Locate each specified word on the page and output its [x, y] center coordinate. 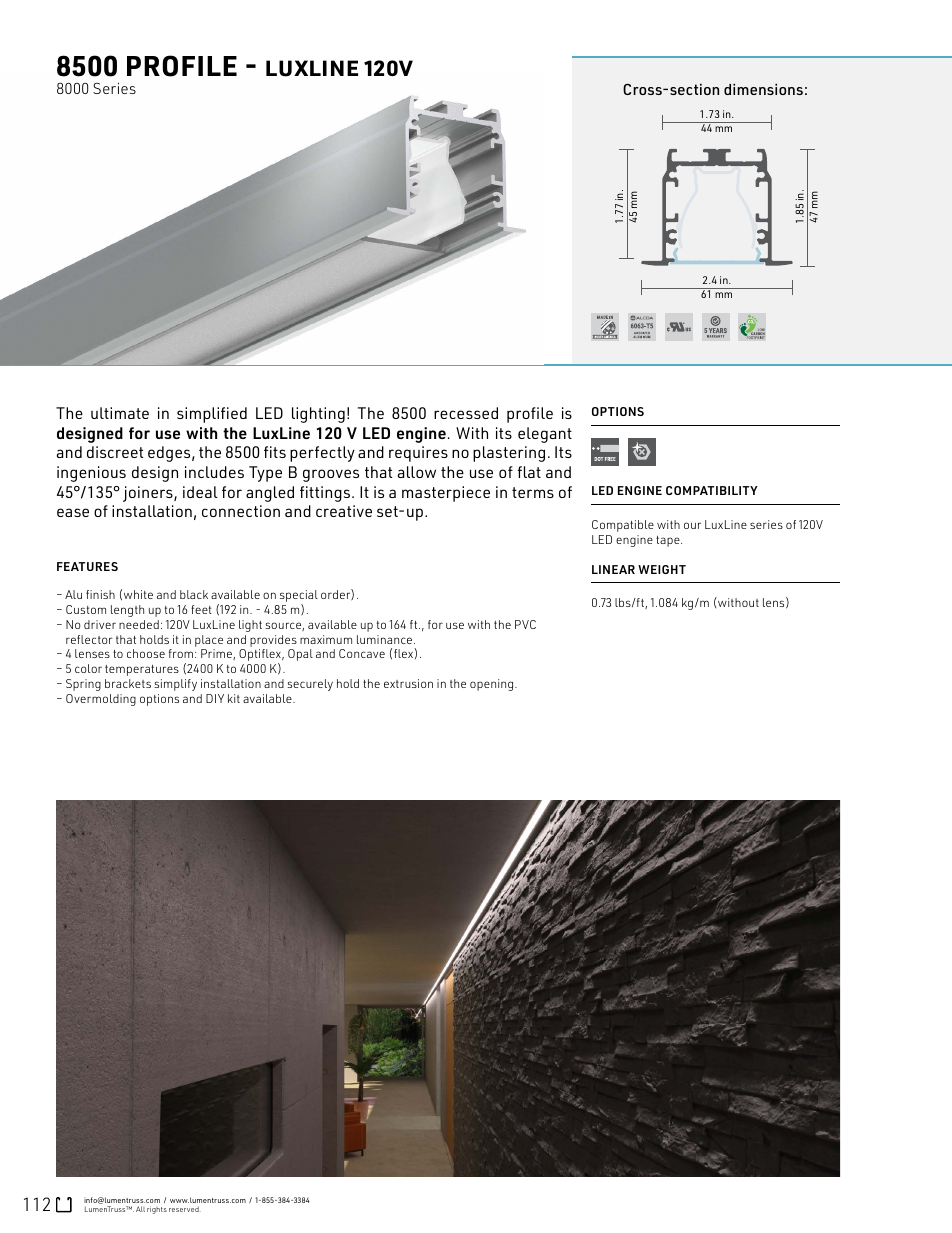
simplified [212, 415]
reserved [185, 1209]
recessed [466, 413]
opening [493, 685]
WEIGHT [662, 569]
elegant [545, 435]
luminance [386, 639]
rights [157, 1210]
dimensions [763, 89]
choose [146, 653]
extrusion [408, 683]
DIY [215, 698]
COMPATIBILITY [712, 490]
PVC [525, 624]
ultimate [120, 413]
